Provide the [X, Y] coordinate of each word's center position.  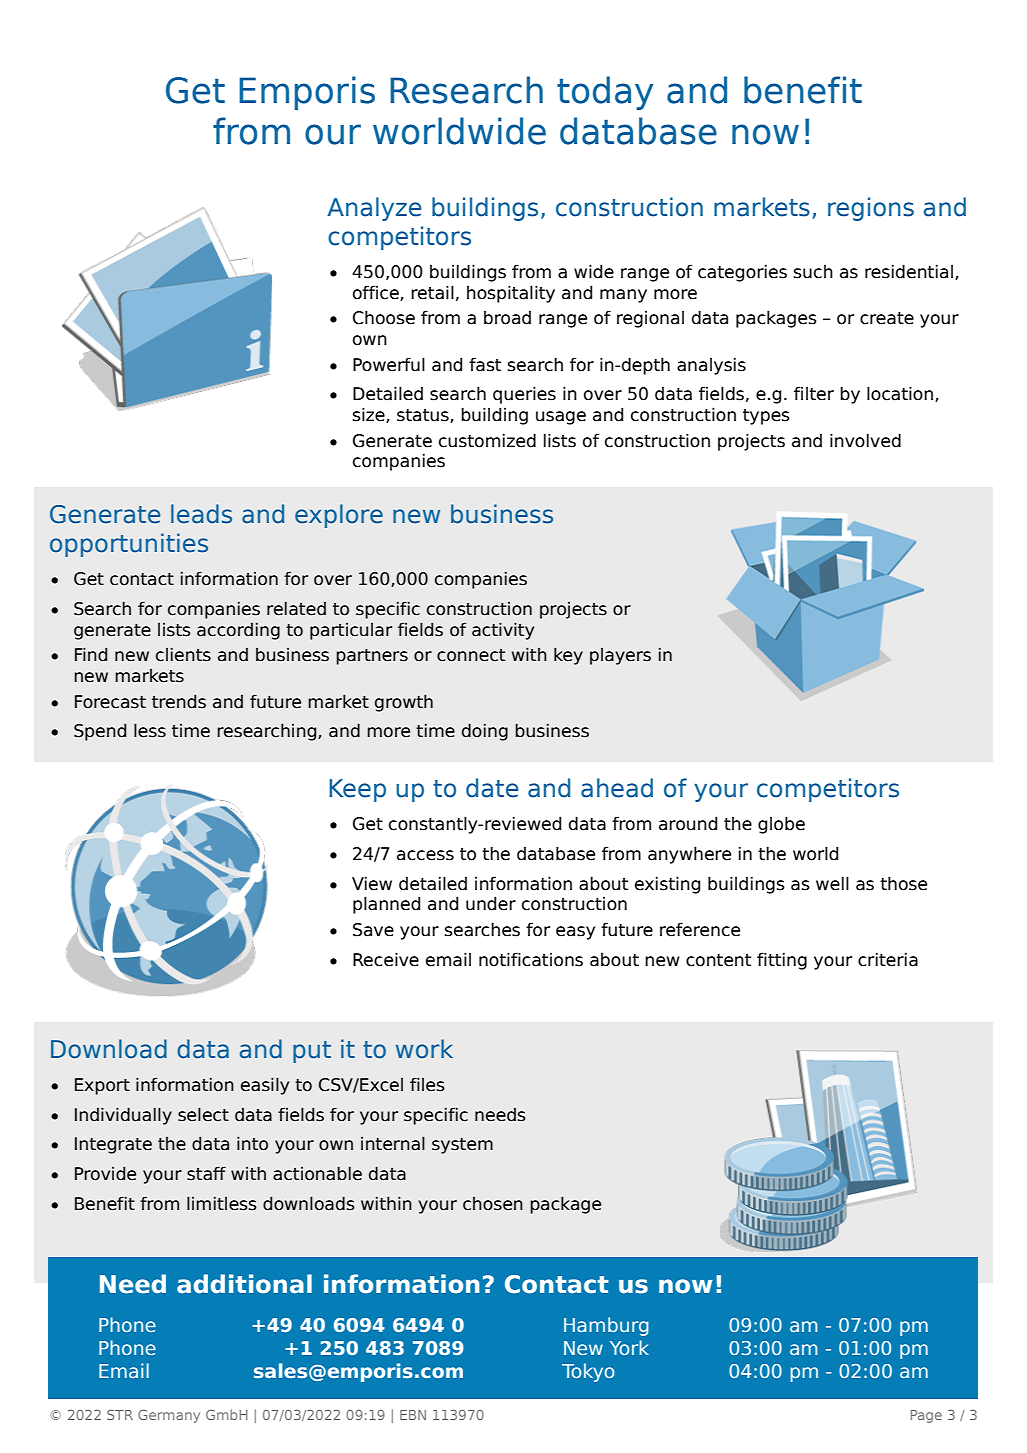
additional [244, 1284]
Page [926, 1416]
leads [201, 514]
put [312, 1052]
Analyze [374, 209]
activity [503, 631]
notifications [531, 959]
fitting [782, 961]
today [605, 93]
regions [871, 209]
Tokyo [588, 1372]
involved [865, 440]
